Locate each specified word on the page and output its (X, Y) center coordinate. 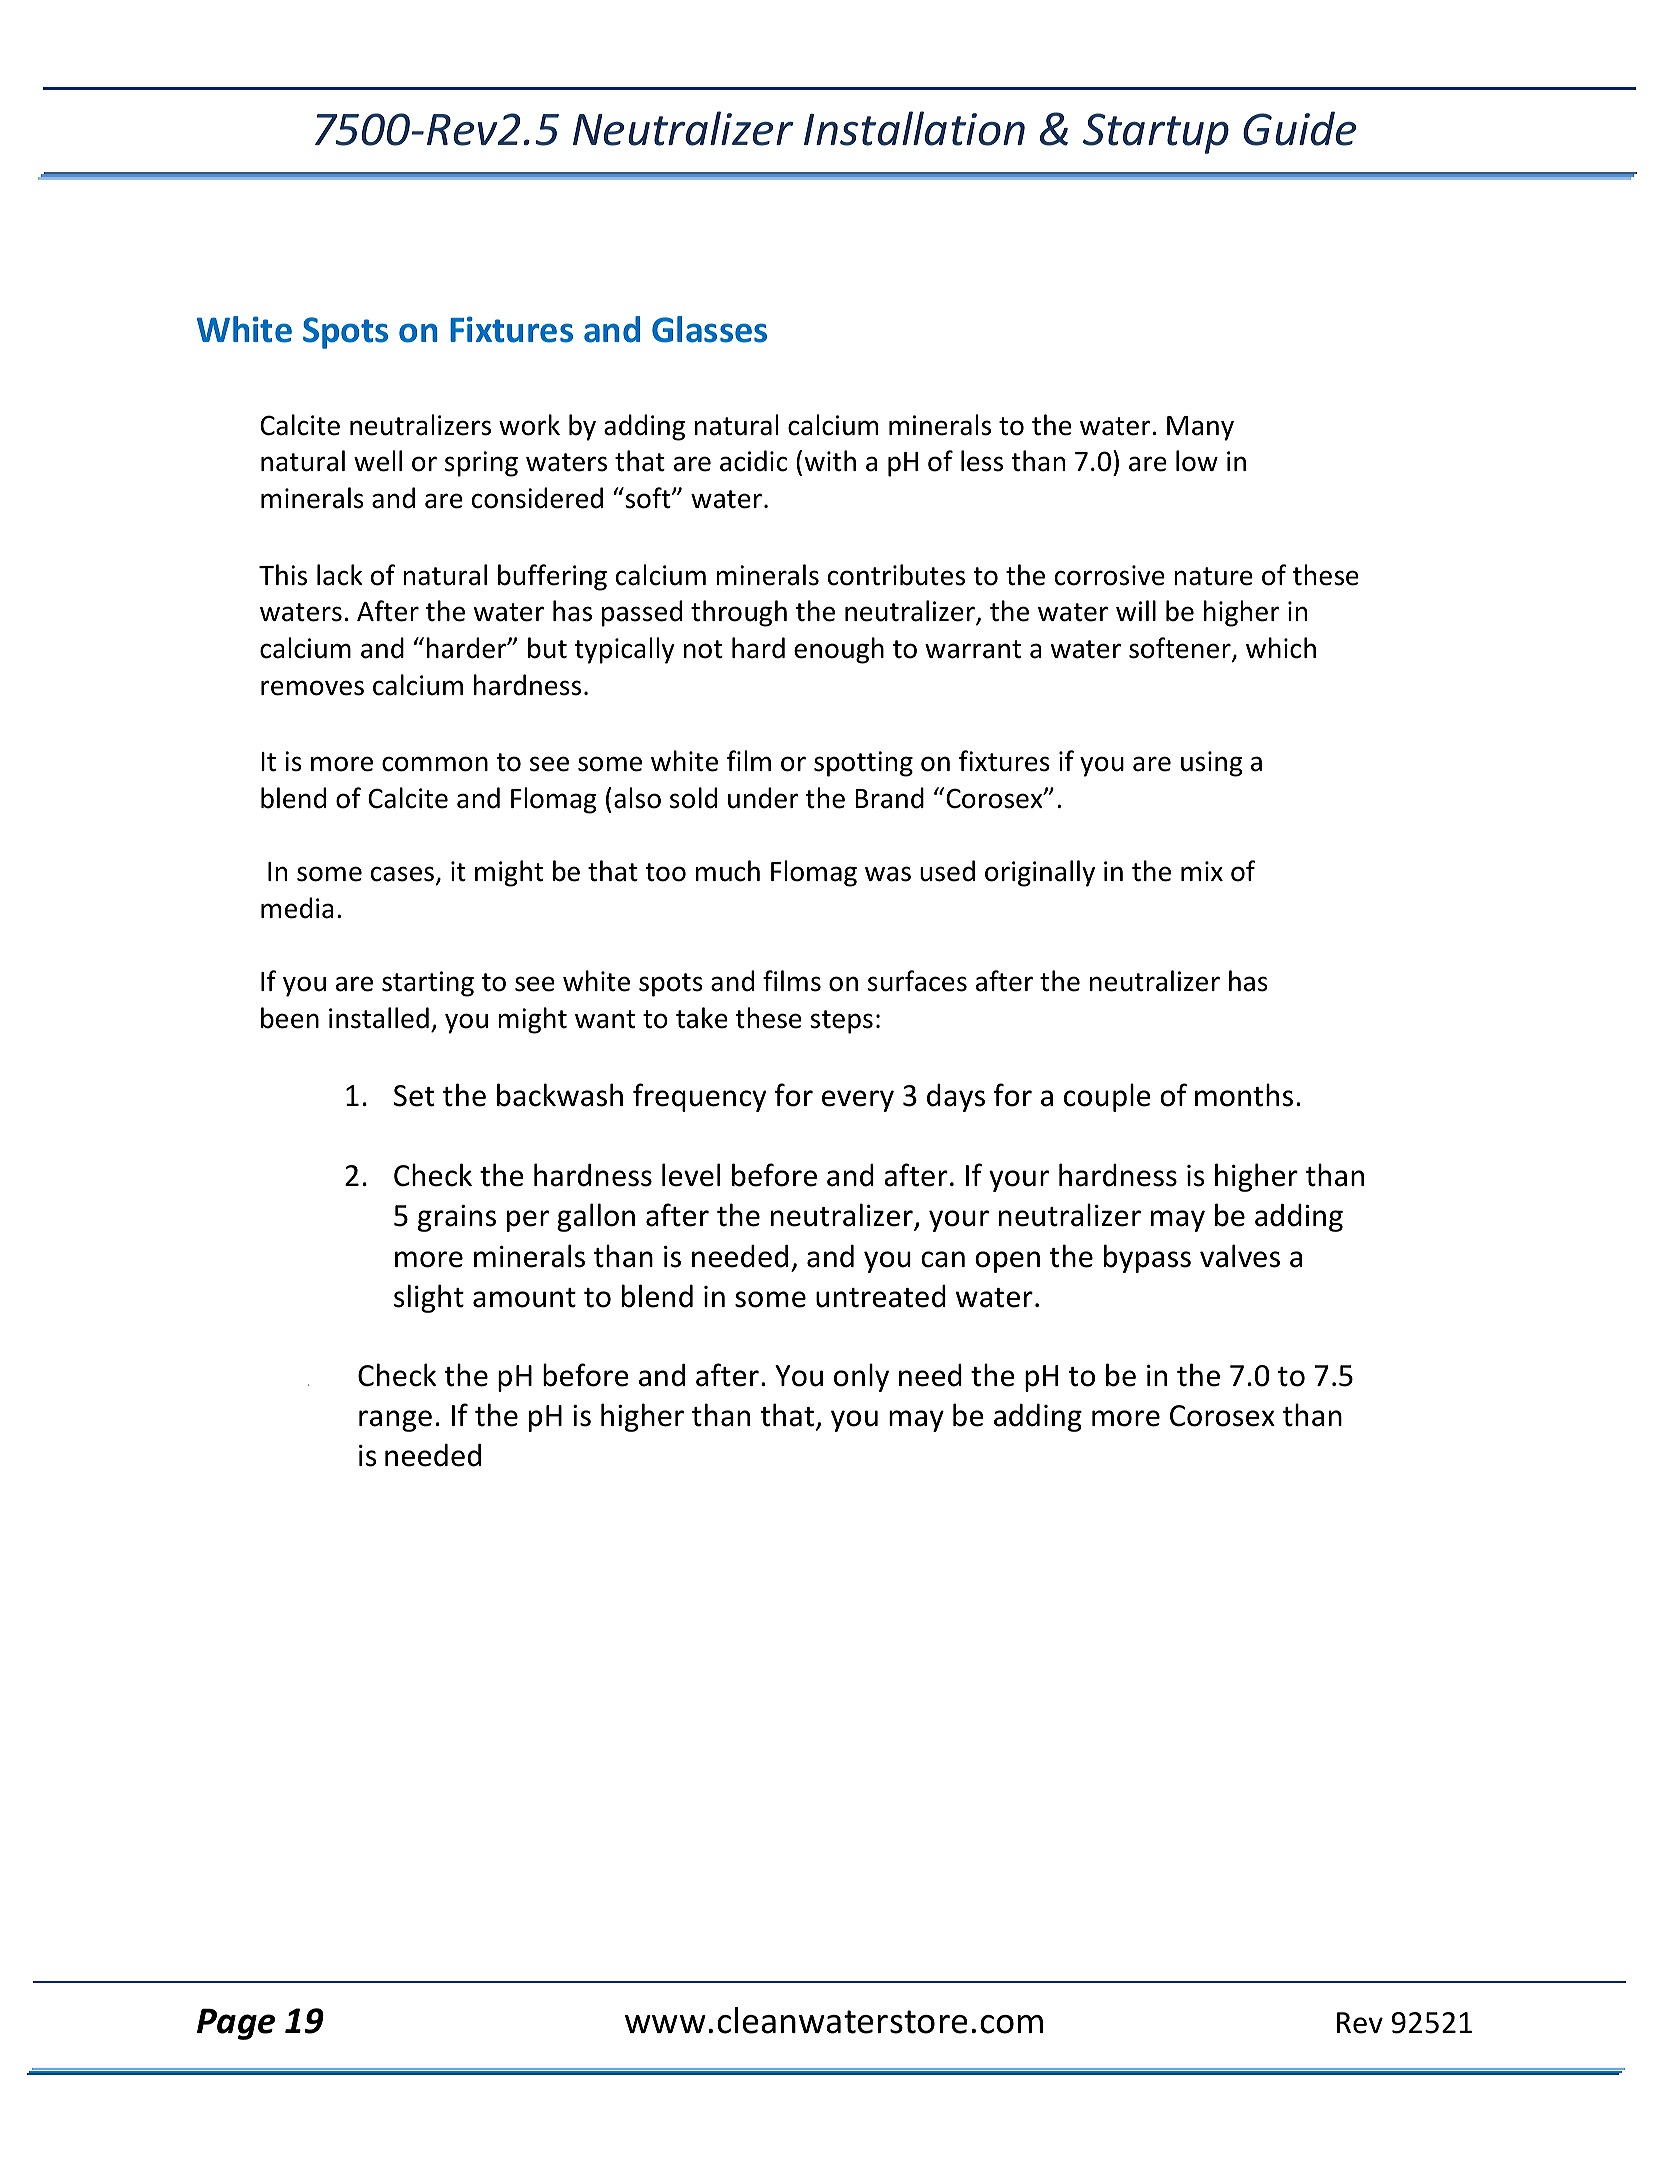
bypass (1147, 1258)
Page (236, 2024)
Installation (914, 128)
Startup (1156, 133)
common (435, 764)
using (1212, 764)
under (763, 798)
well (378, 461)
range (395, 1421)
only (861, 1377)
